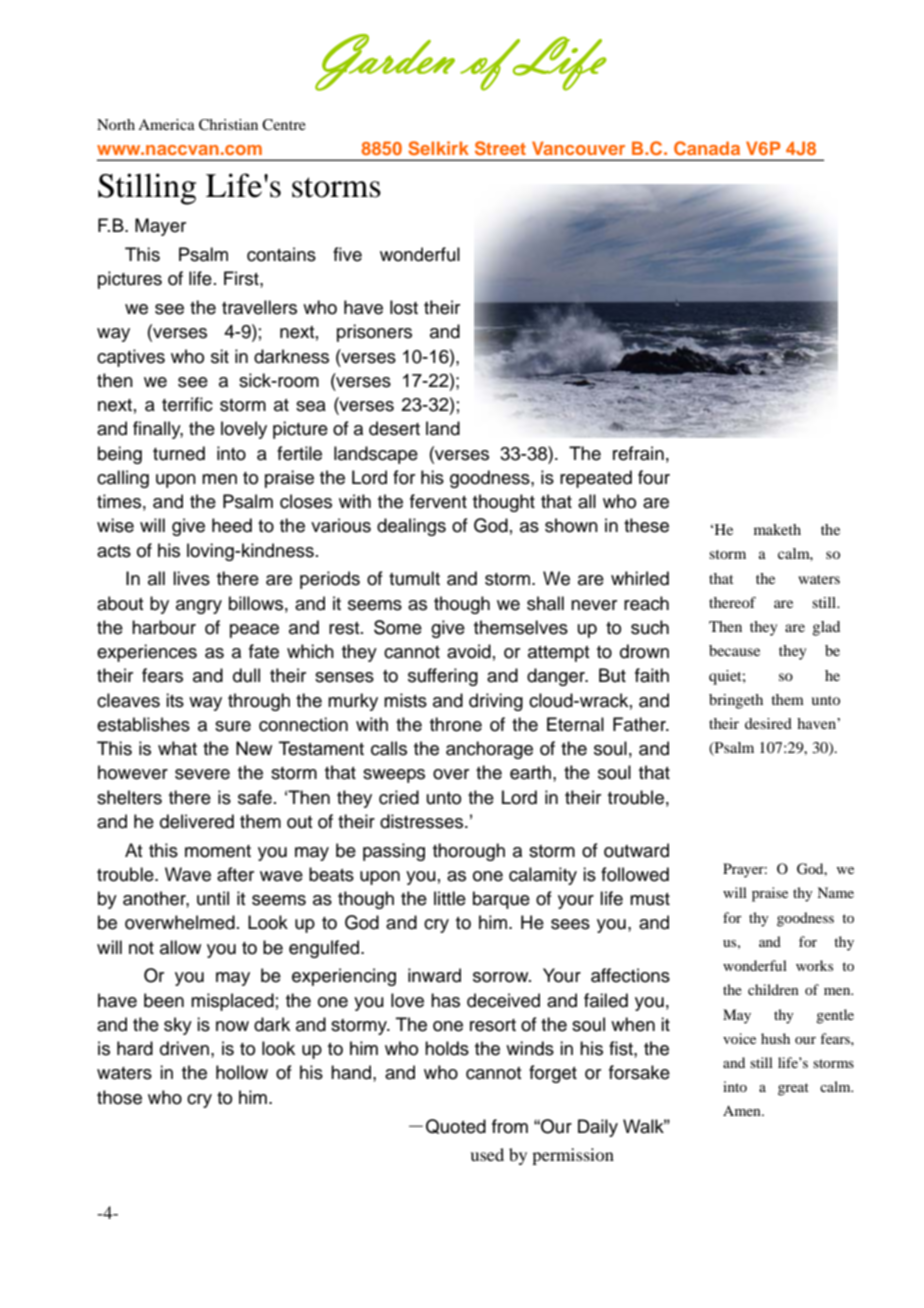 This screenshot has height=1308, width=924. What do you see at coordinates (707, 148) in the screenshot?
I see `Canada` at bounding box center [707, 148].
